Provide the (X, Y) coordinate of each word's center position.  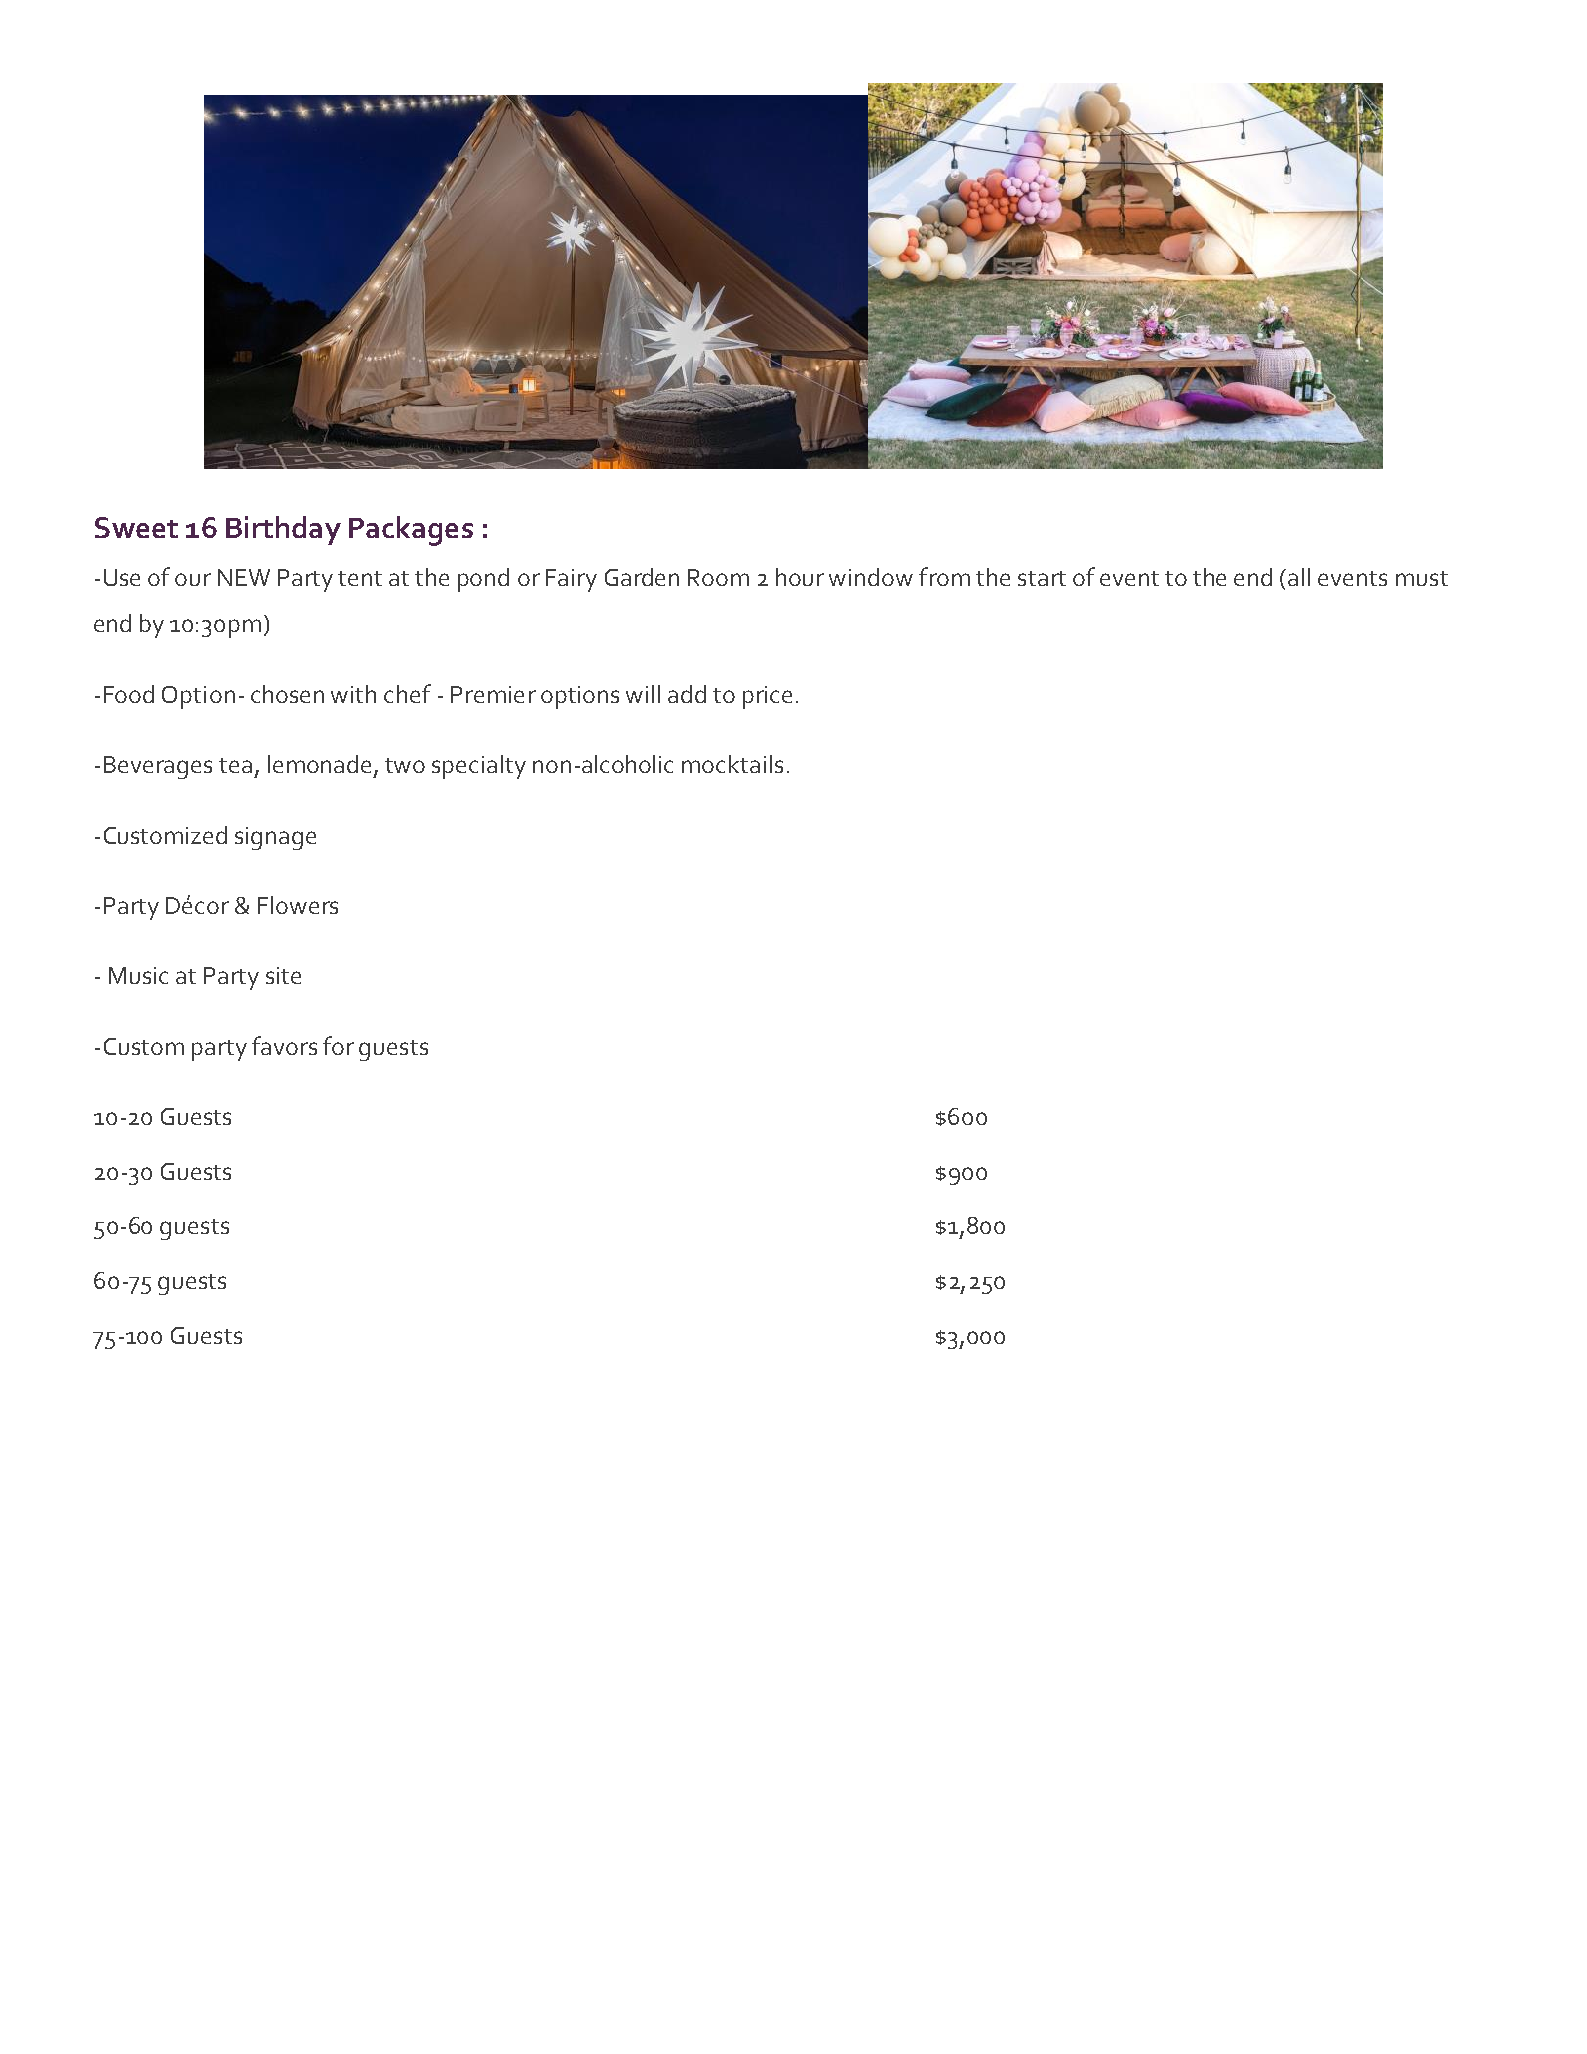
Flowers (298, 905)
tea (235, 765)
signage (275, 838)
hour (800, 577)
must (1422, 578)
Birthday (283, 530)
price (767, 697)
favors (284, 1045)
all (1299, 577)
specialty (479, 767)
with (353, 694)
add (687, 694)
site (283, 975)
